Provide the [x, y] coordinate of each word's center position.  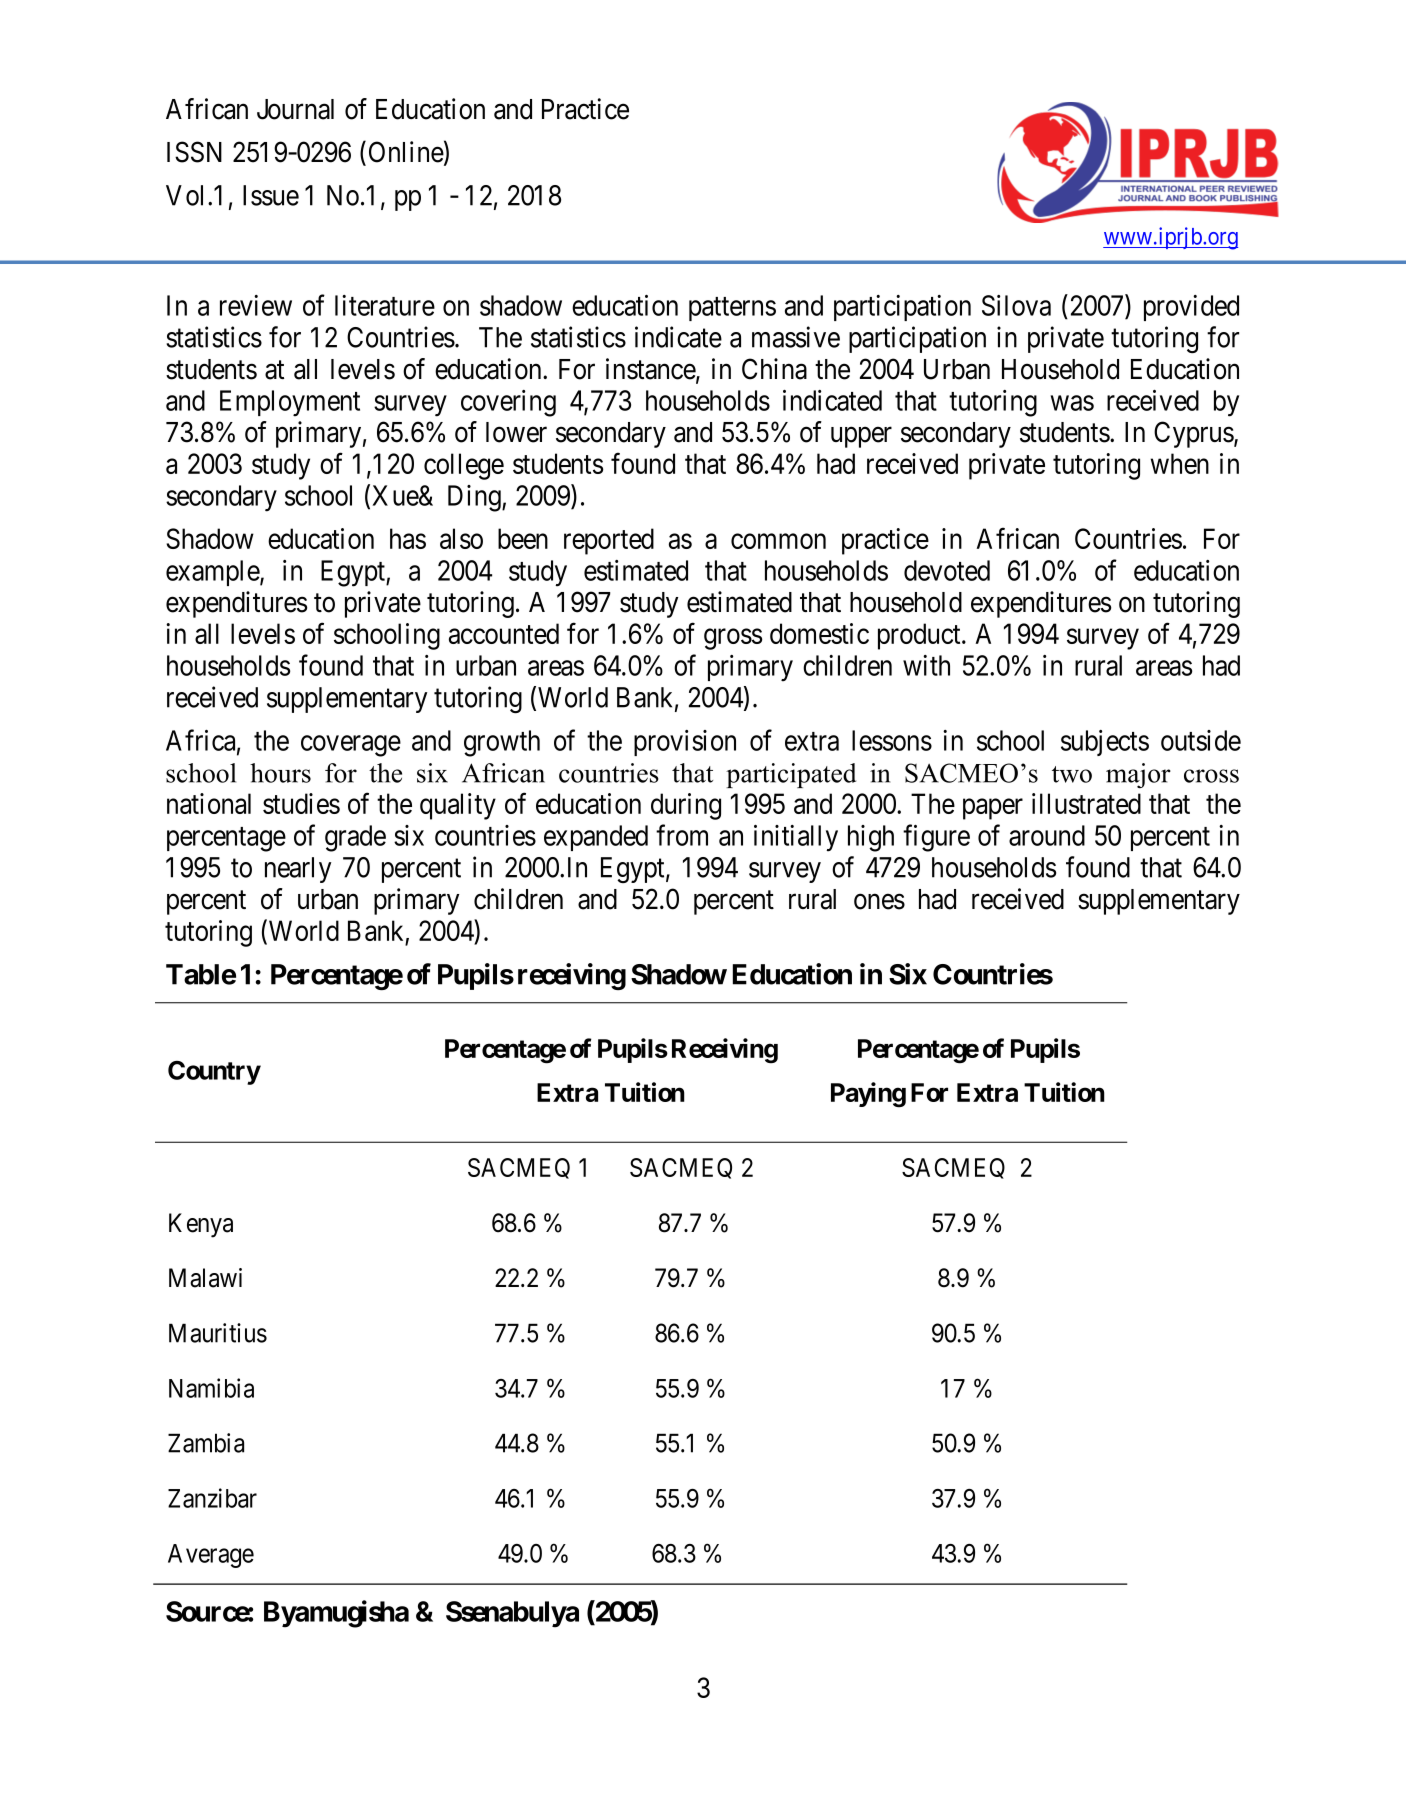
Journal [295, 109]
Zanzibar [212, 1498]
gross [733, 639]
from [682, 835]
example [213, 573]
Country [214, 1073]
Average [211, 1556]
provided [1191, 308]
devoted [947, 570]
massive [796, 337]
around [1047, 835]
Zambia [206, 1443]
